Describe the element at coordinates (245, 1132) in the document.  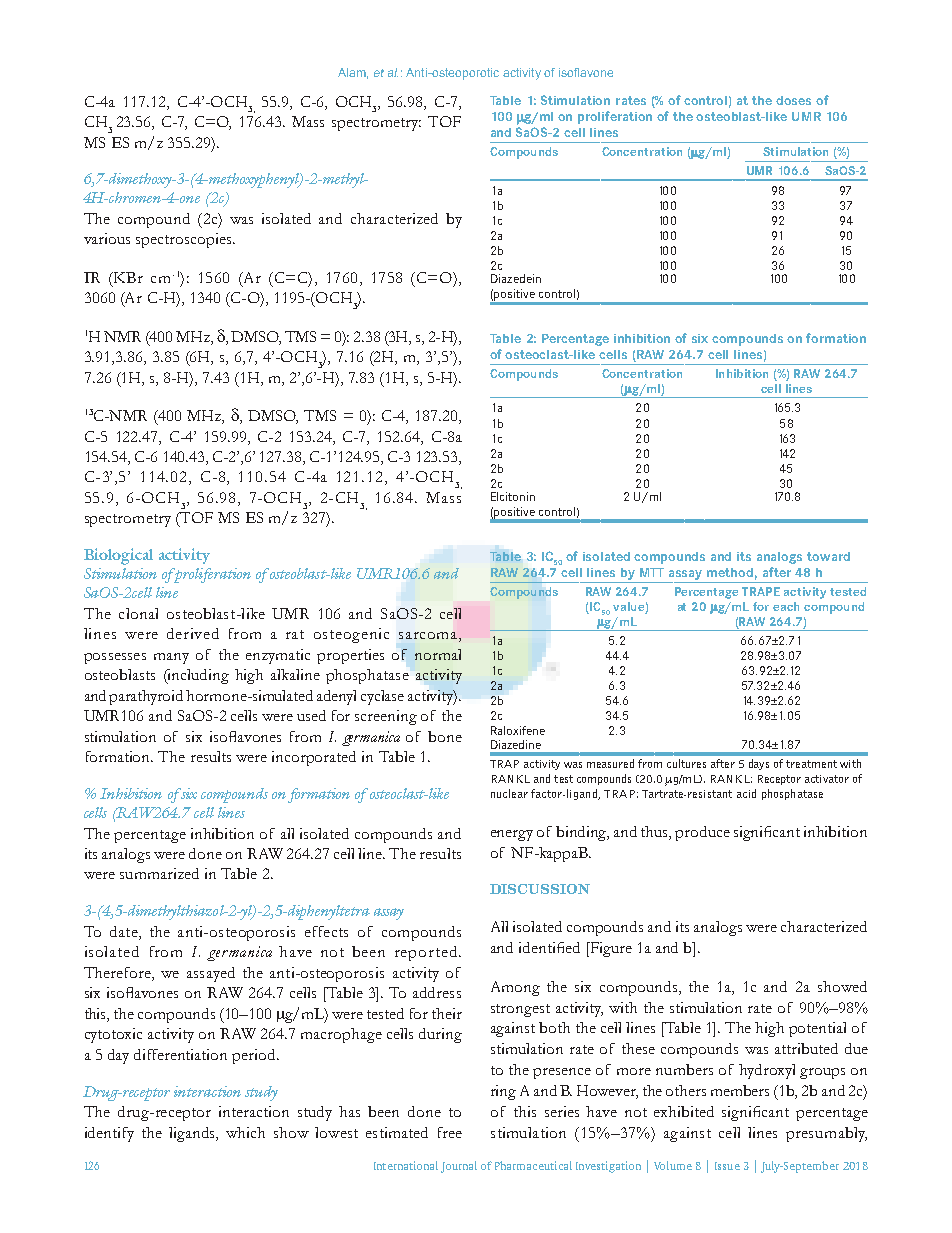
I see `which` at that location.
